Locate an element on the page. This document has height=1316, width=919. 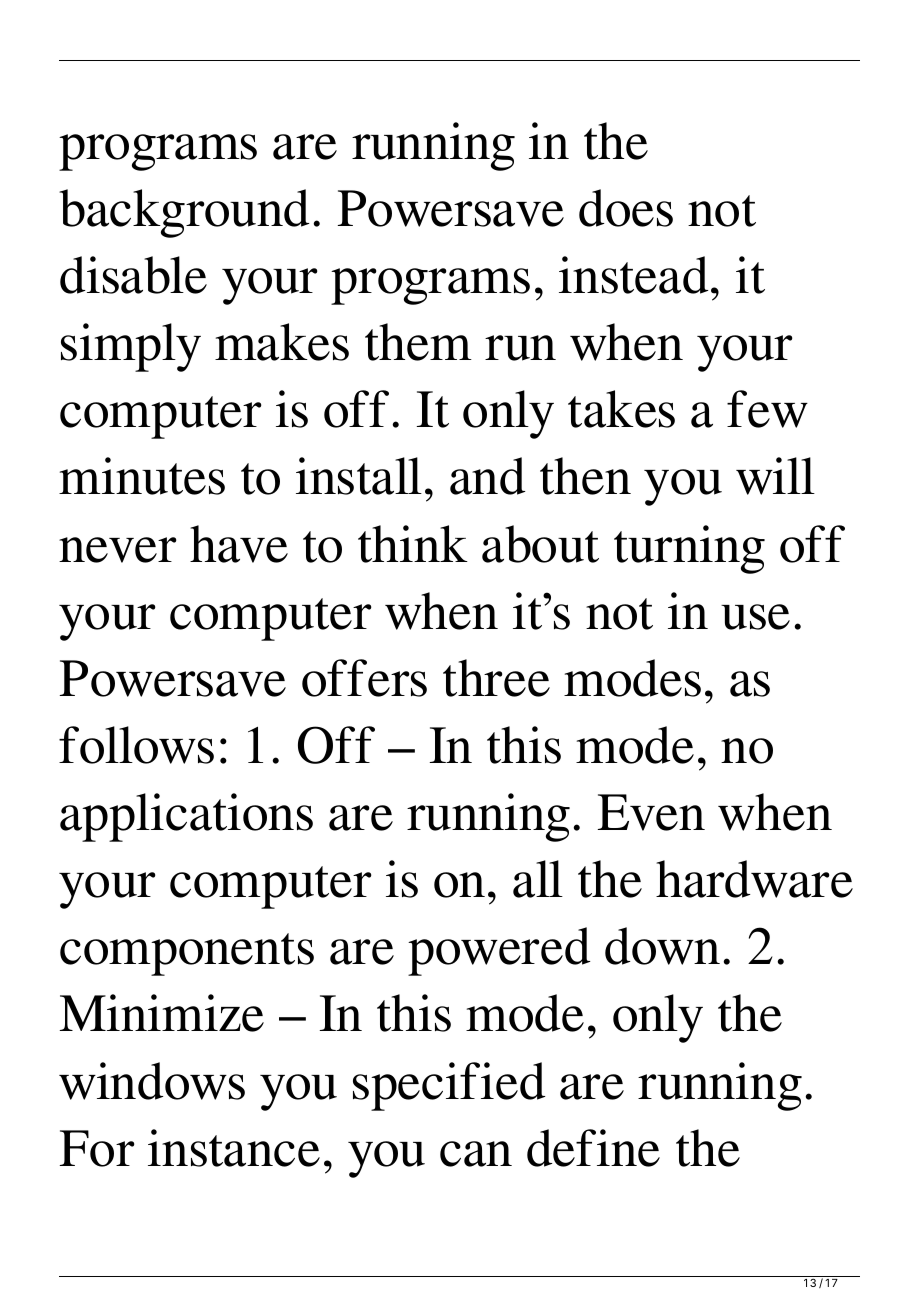
components is located at coordinates (187, 954).
